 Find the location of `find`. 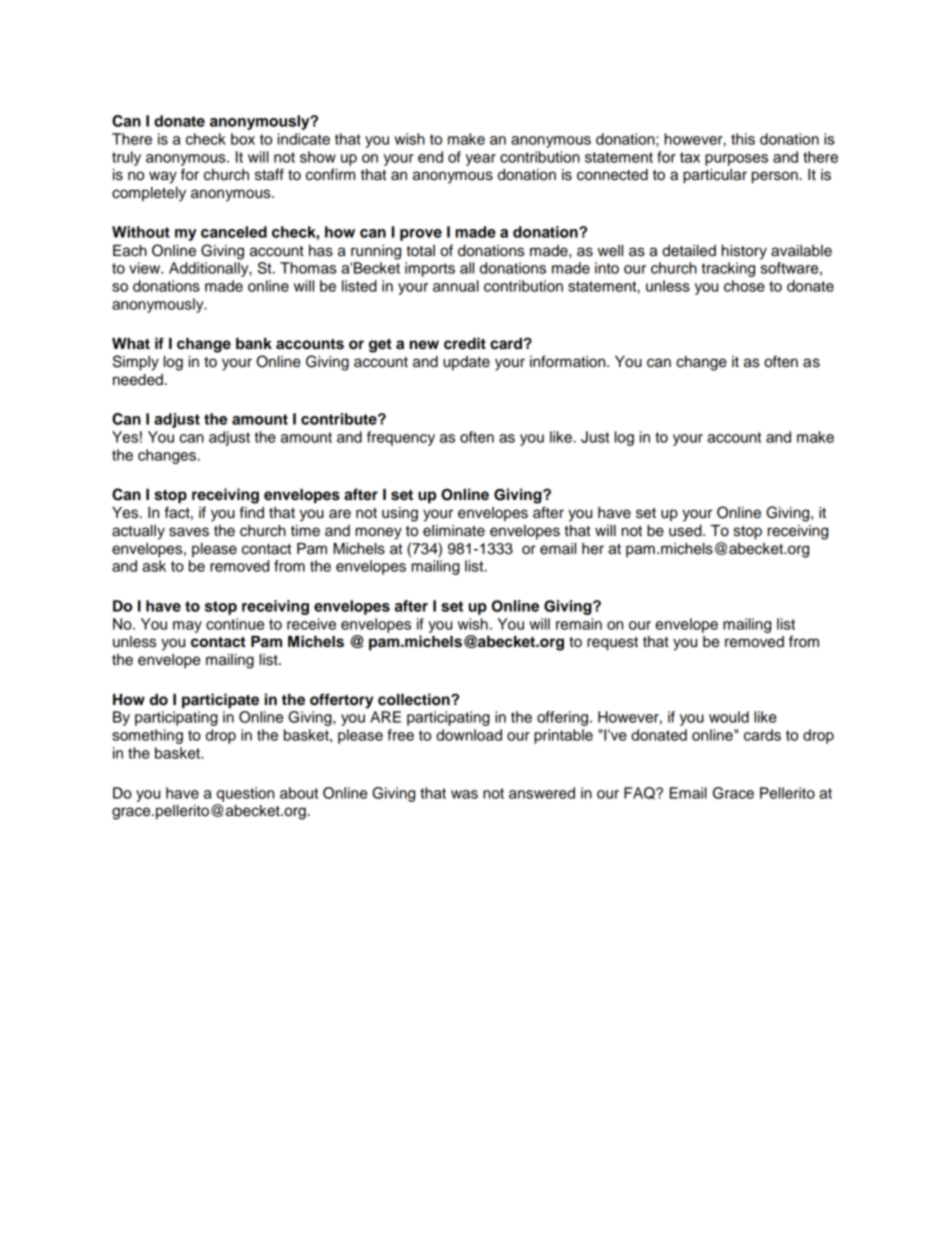

find is located at coordinates (252, 512).
